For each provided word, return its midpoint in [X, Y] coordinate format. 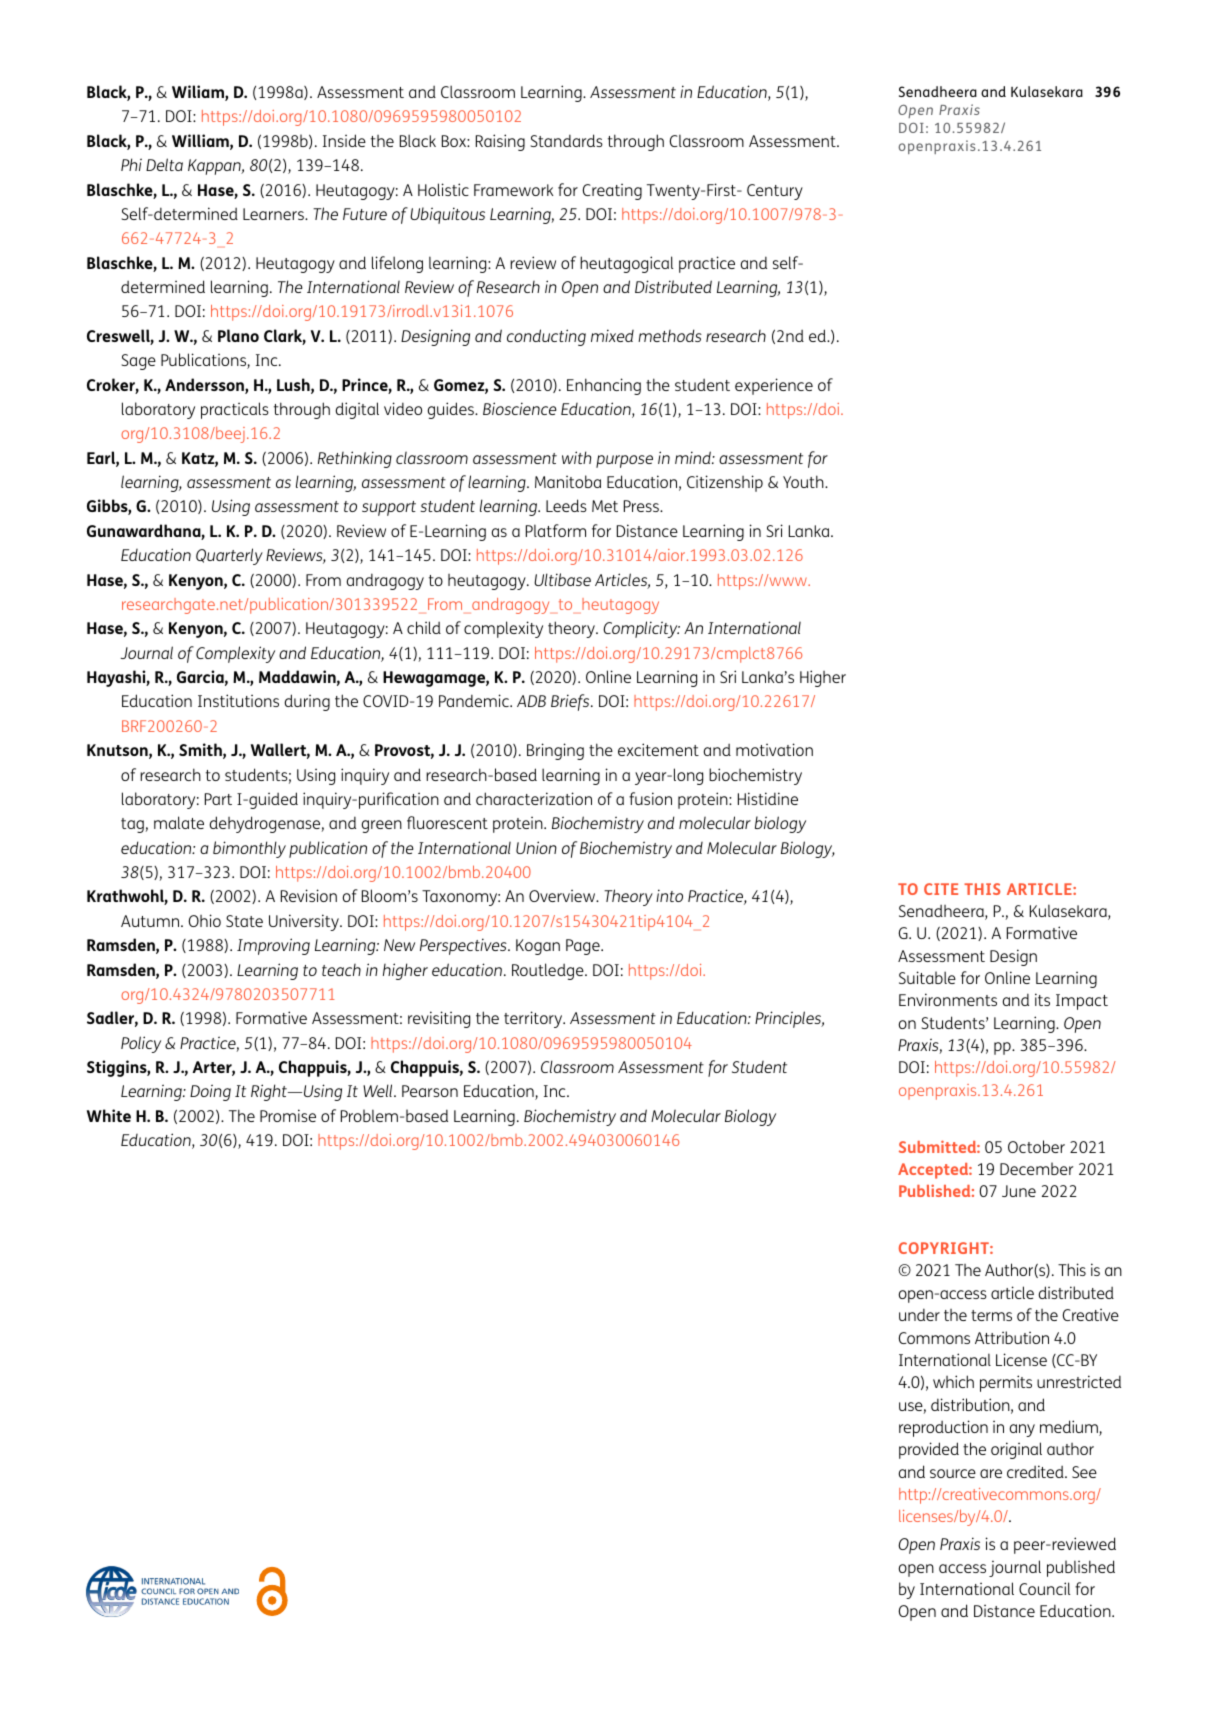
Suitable [927, 977]
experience [774, 386]
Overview [563, 895]
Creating [612, 191]
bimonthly [249, 849]
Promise [288, 1115]
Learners [274, 214]
